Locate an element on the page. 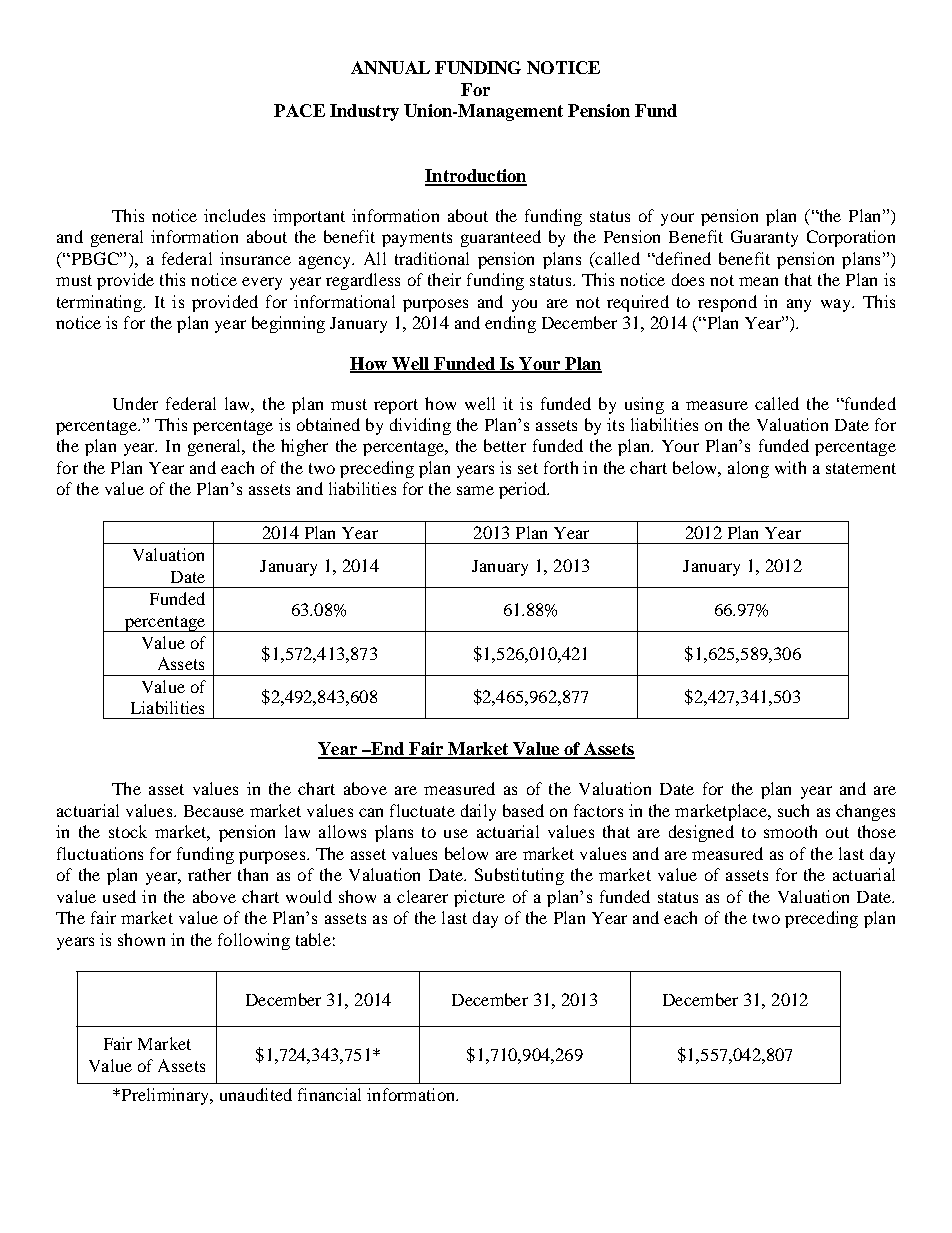 This page has height=1233, width=952. smooth is located at coordinates (790, 831).
